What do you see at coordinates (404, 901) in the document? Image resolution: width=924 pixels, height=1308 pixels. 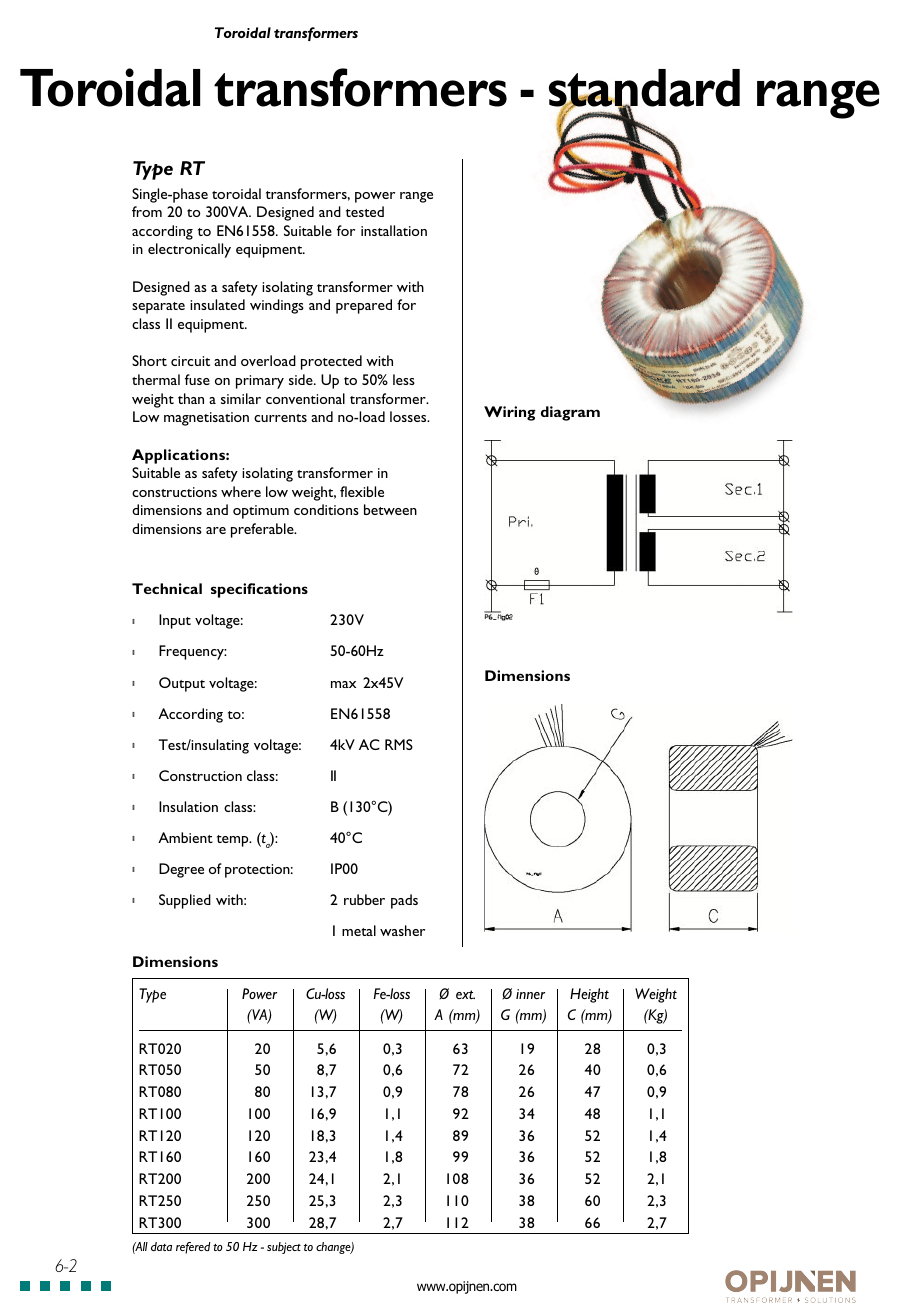 I see `pads` at bounding box center [404, 901].
